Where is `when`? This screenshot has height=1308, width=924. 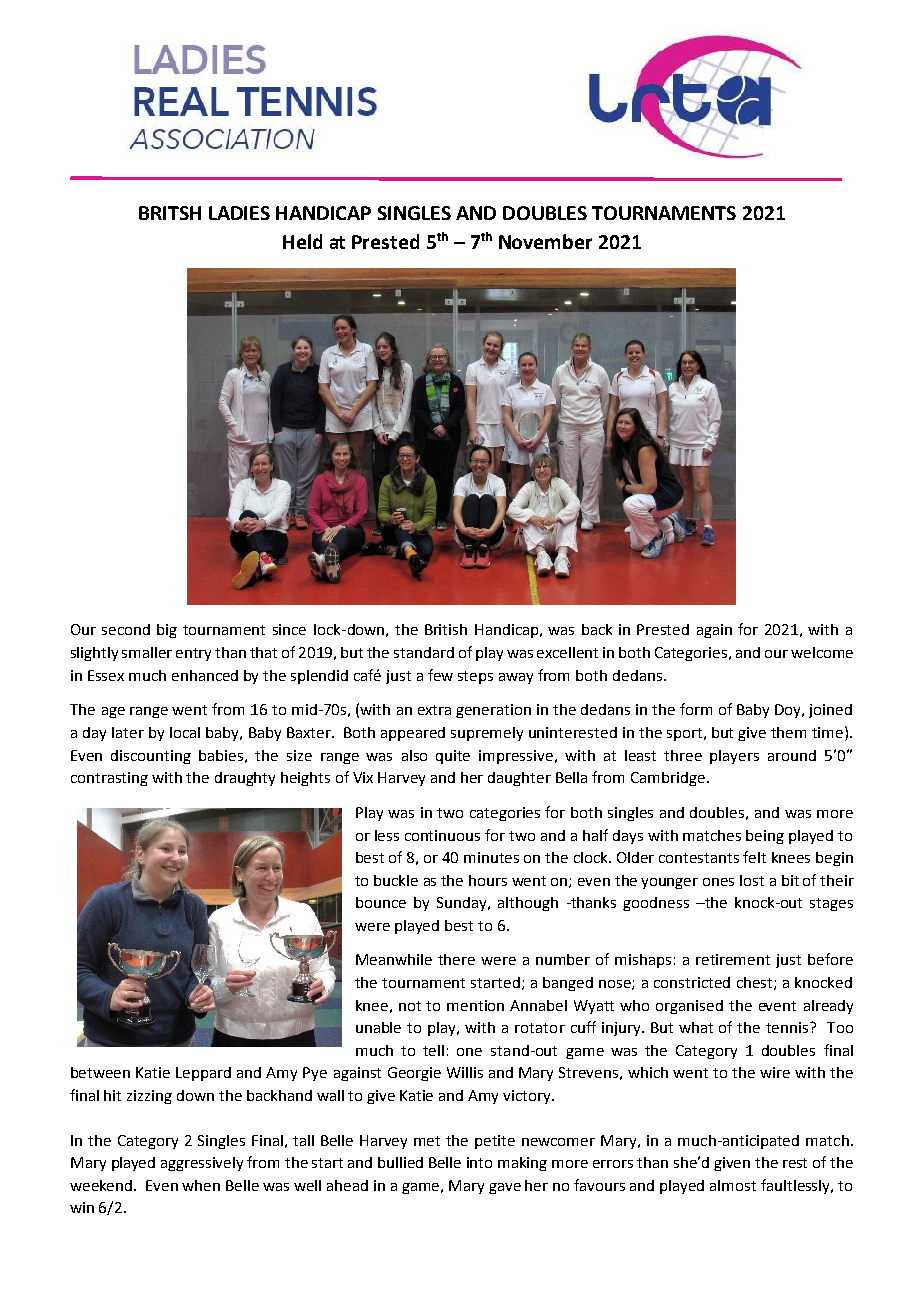 when is located at coordinates (201, 1185).
